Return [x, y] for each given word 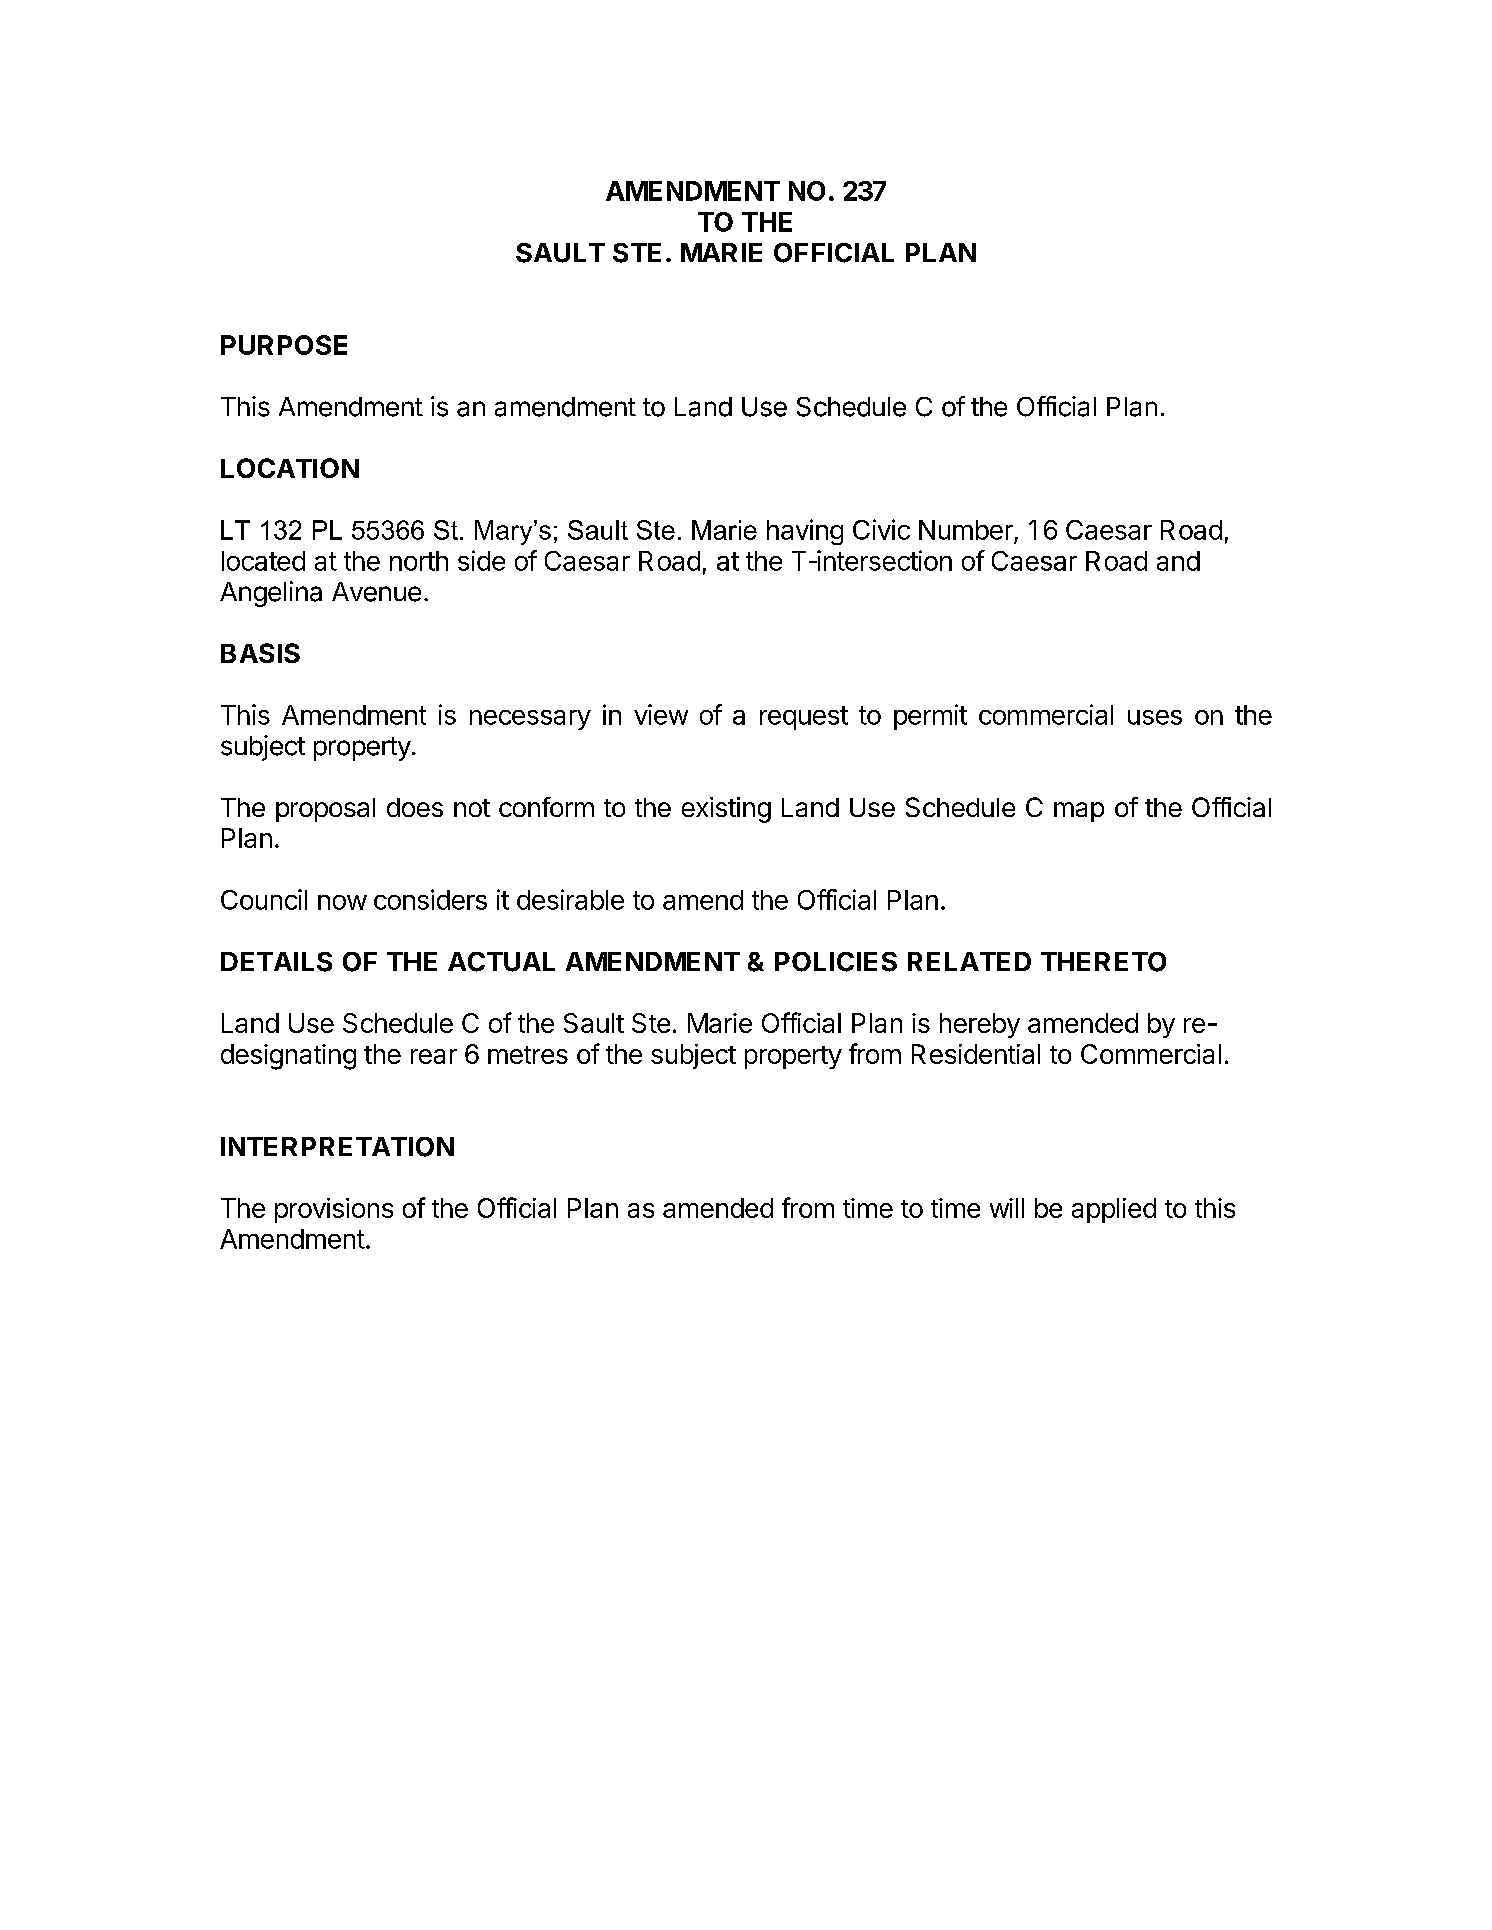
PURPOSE [284, 345]
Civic [881, 529]
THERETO [1103, 962]
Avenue [376, 592]
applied [1114, 1210]
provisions [334, 1210]
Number [966, 530]
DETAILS [276, 962]
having [805, 532]
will [1007, 1208]
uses [1155, 717]
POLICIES [836, 962]
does [415, 807]
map [1079, 812]
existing [726, 810]
